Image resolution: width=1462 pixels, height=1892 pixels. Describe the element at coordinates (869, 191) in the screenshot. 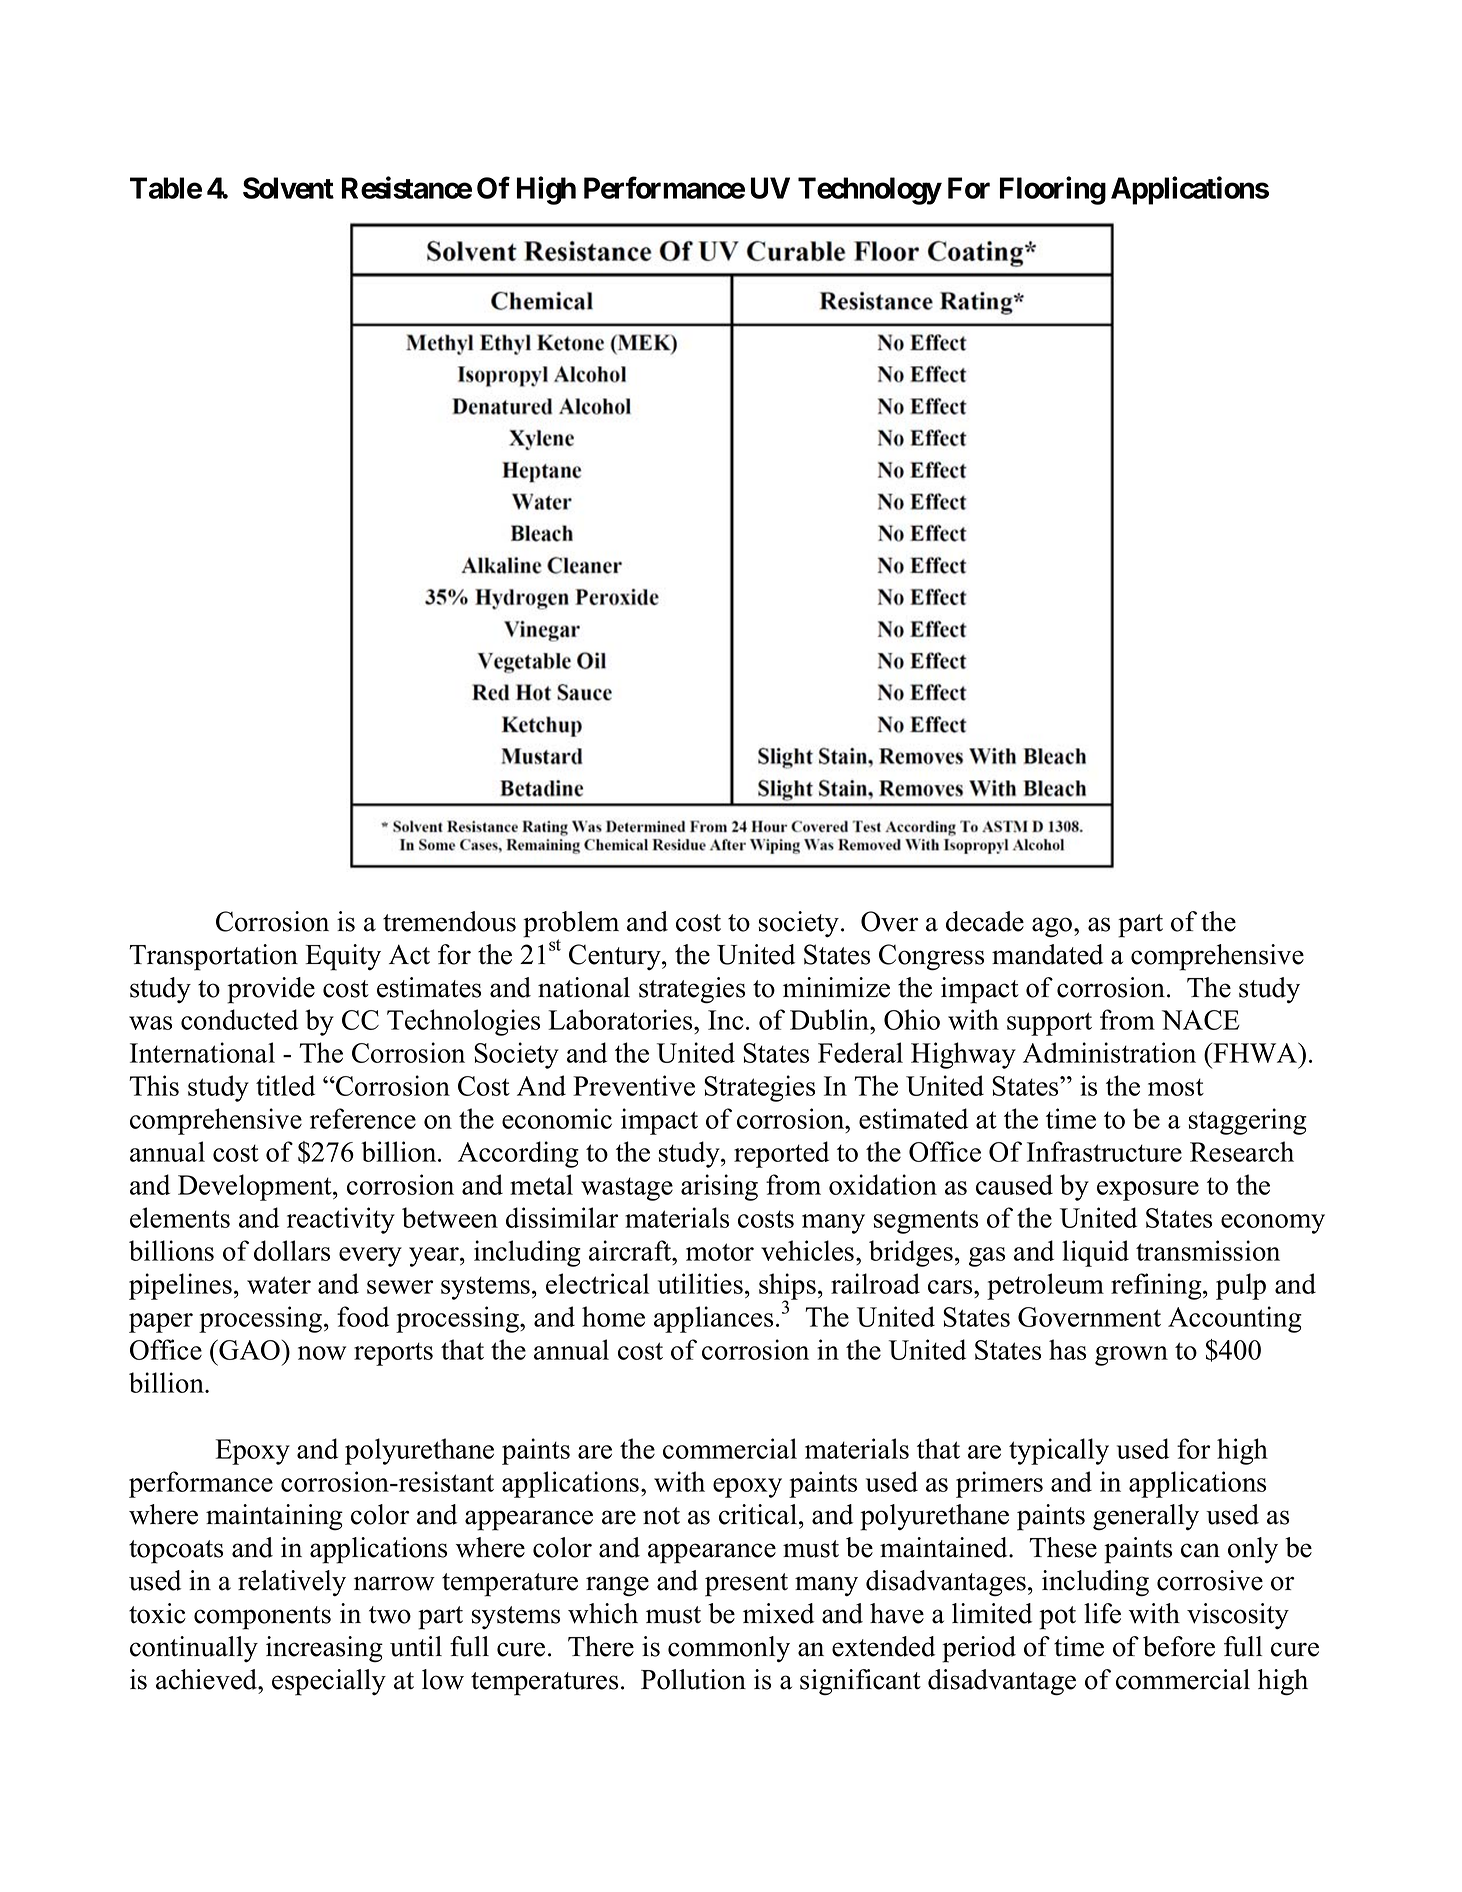

I see `Technology` at that location.
